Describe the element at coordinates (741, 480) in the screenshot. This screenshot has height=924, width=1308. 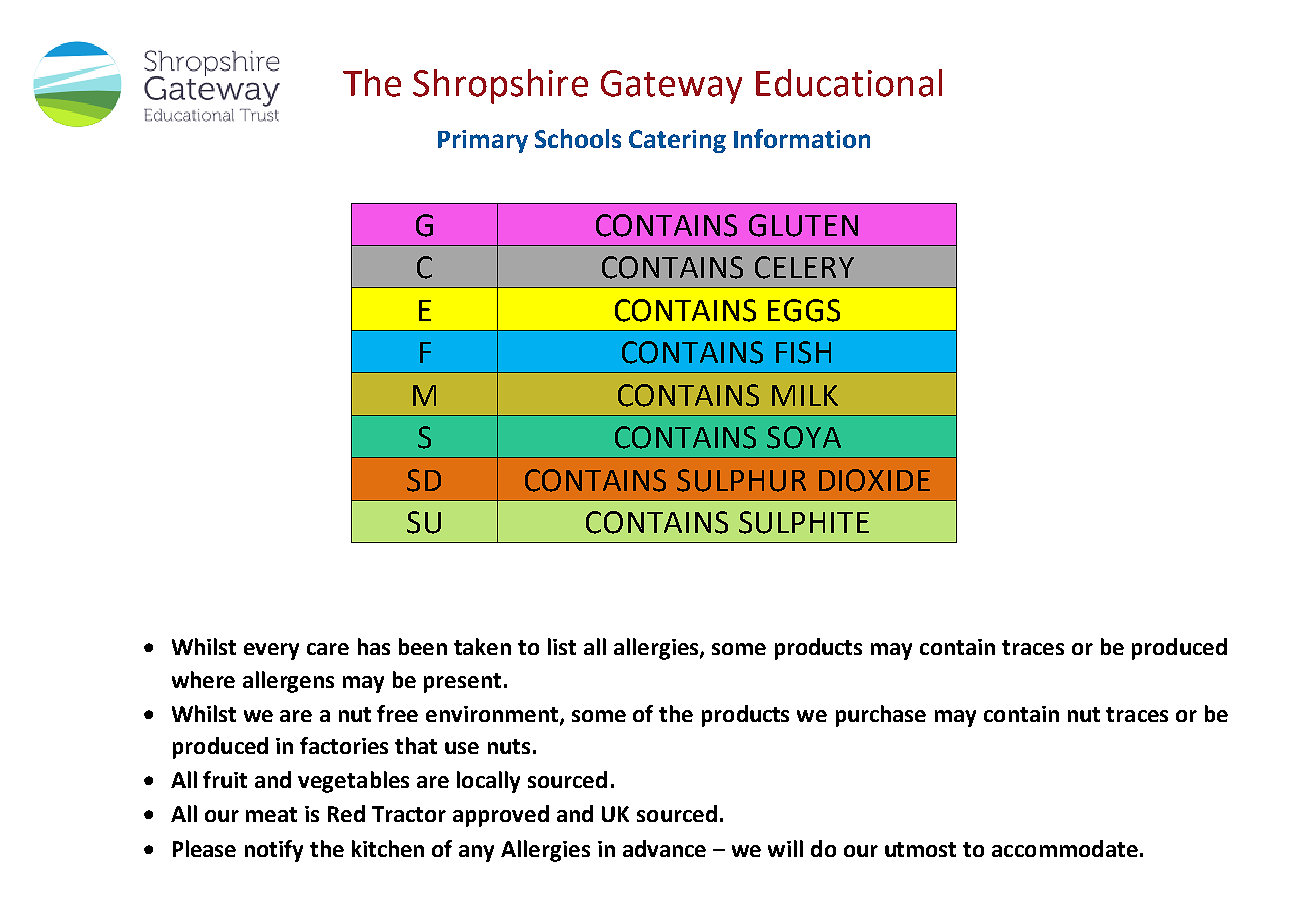
I see `SULPHUR` at that location.
